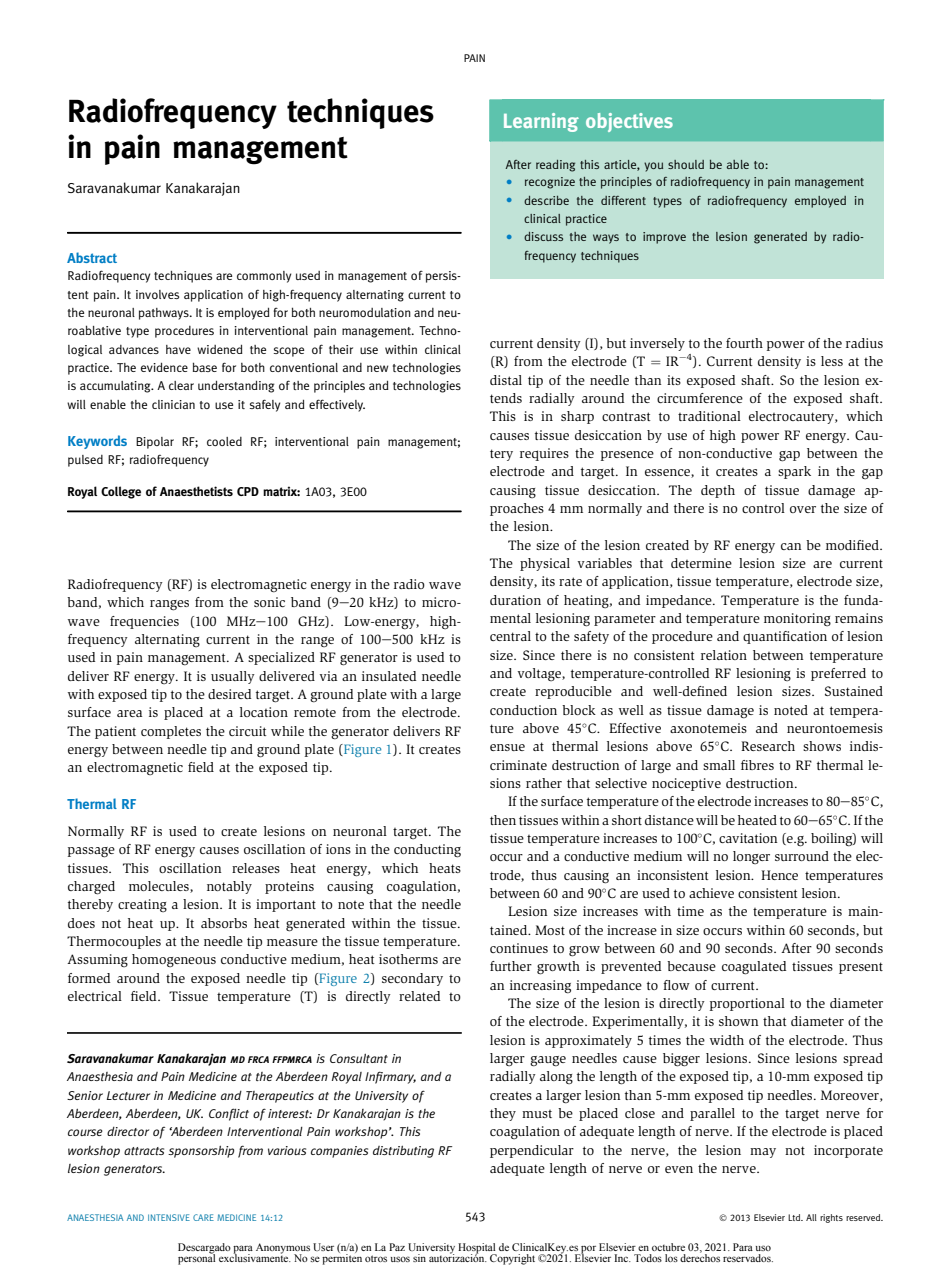 The height and width of the screenshot is (1270, 952). What do you see at coordinates (427, 851) in the screenshot?
I see `conducting` at bounding box center [427, 851].
